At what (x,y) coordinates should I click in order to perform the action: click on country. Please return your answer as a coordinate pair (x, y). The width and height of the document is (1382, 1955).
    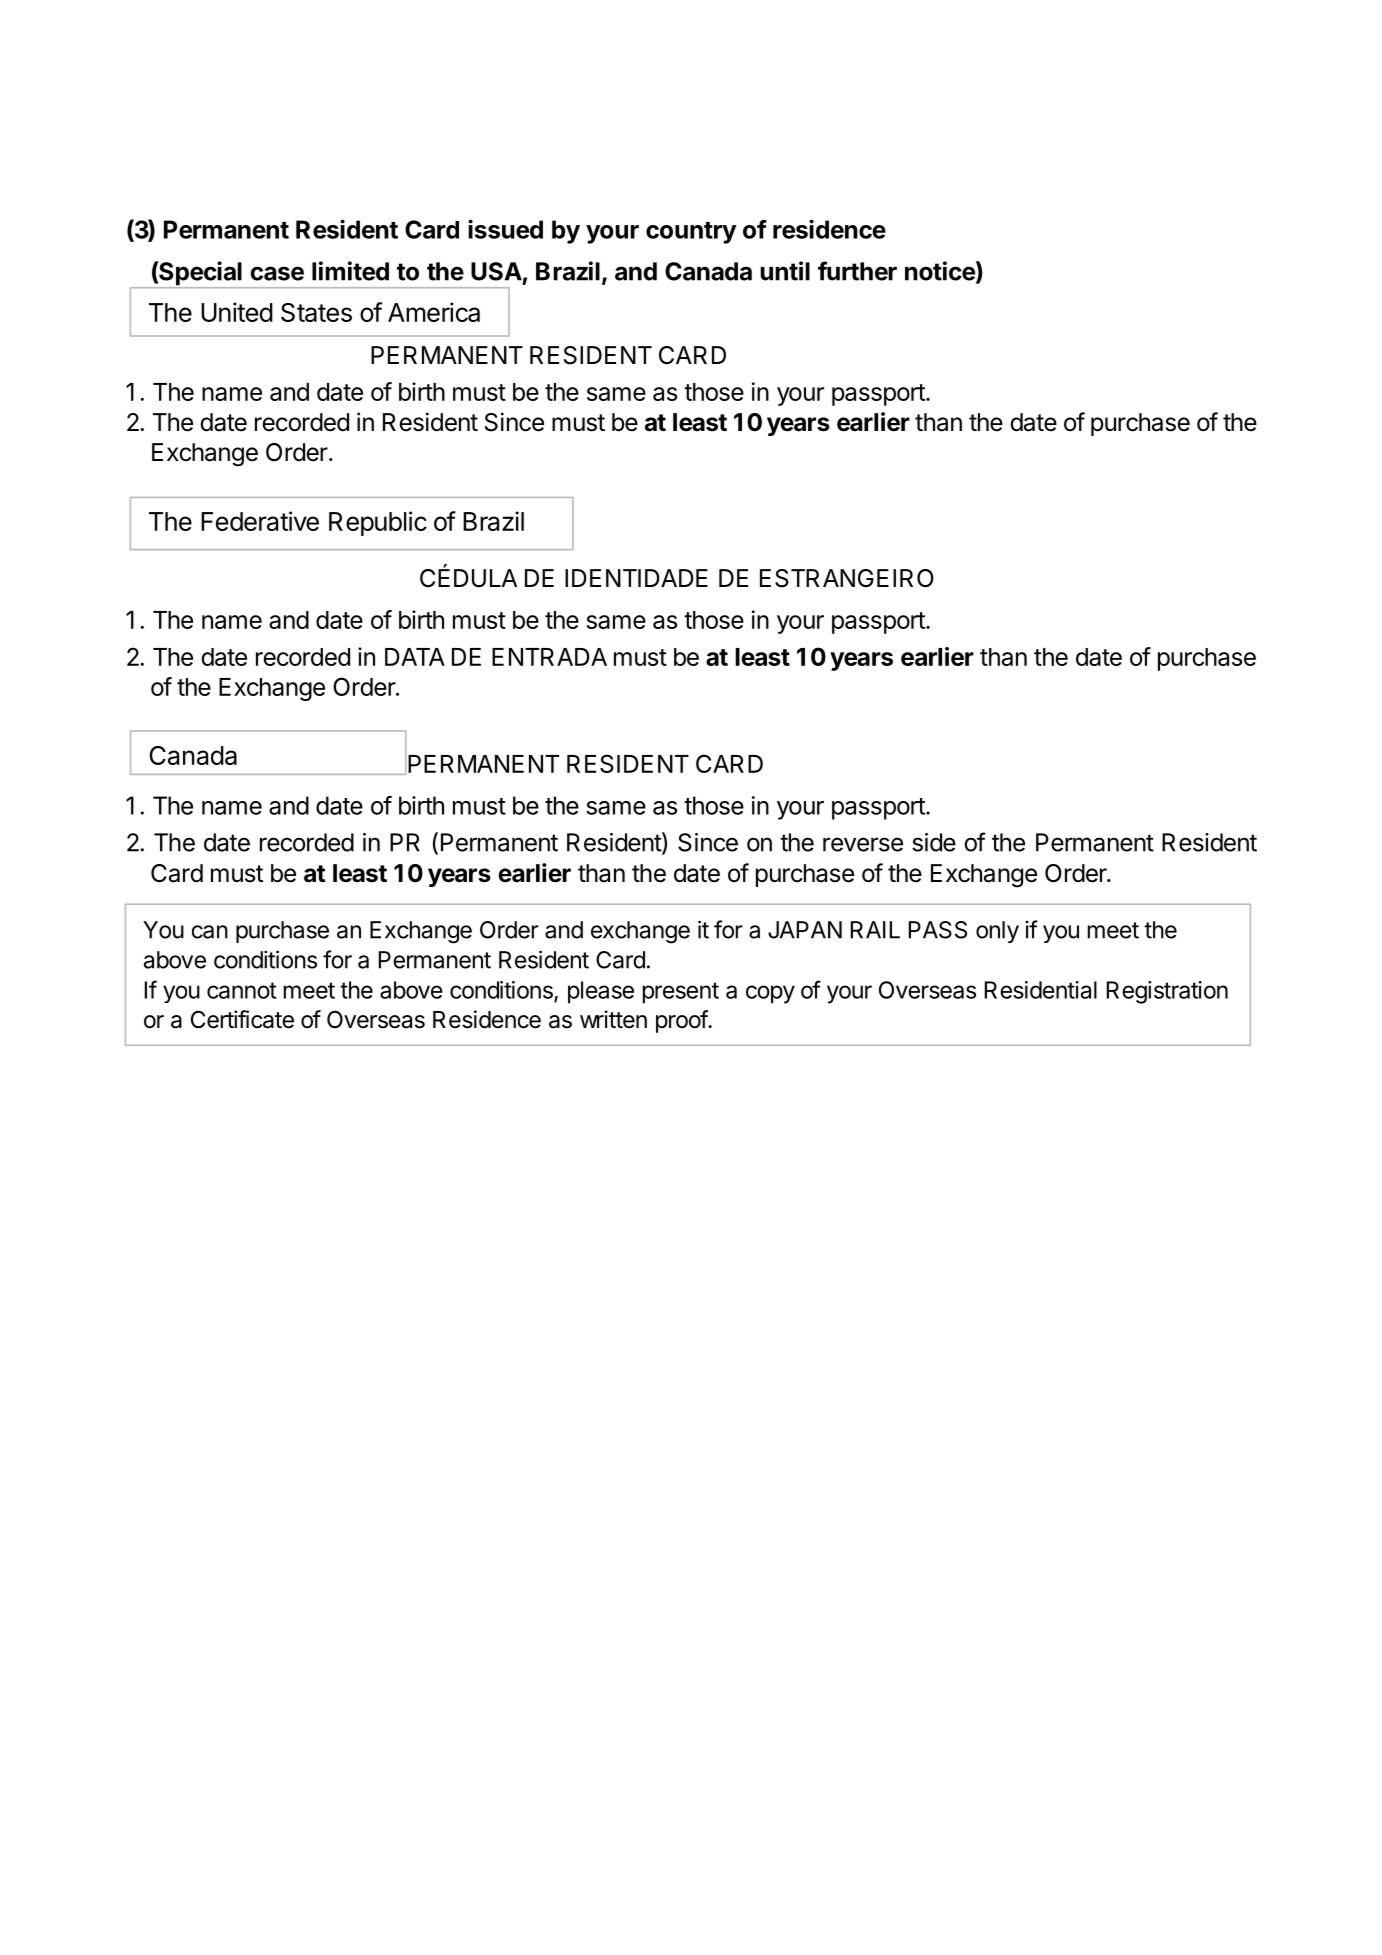
    Looking at the image, I should click on (691, 233).
